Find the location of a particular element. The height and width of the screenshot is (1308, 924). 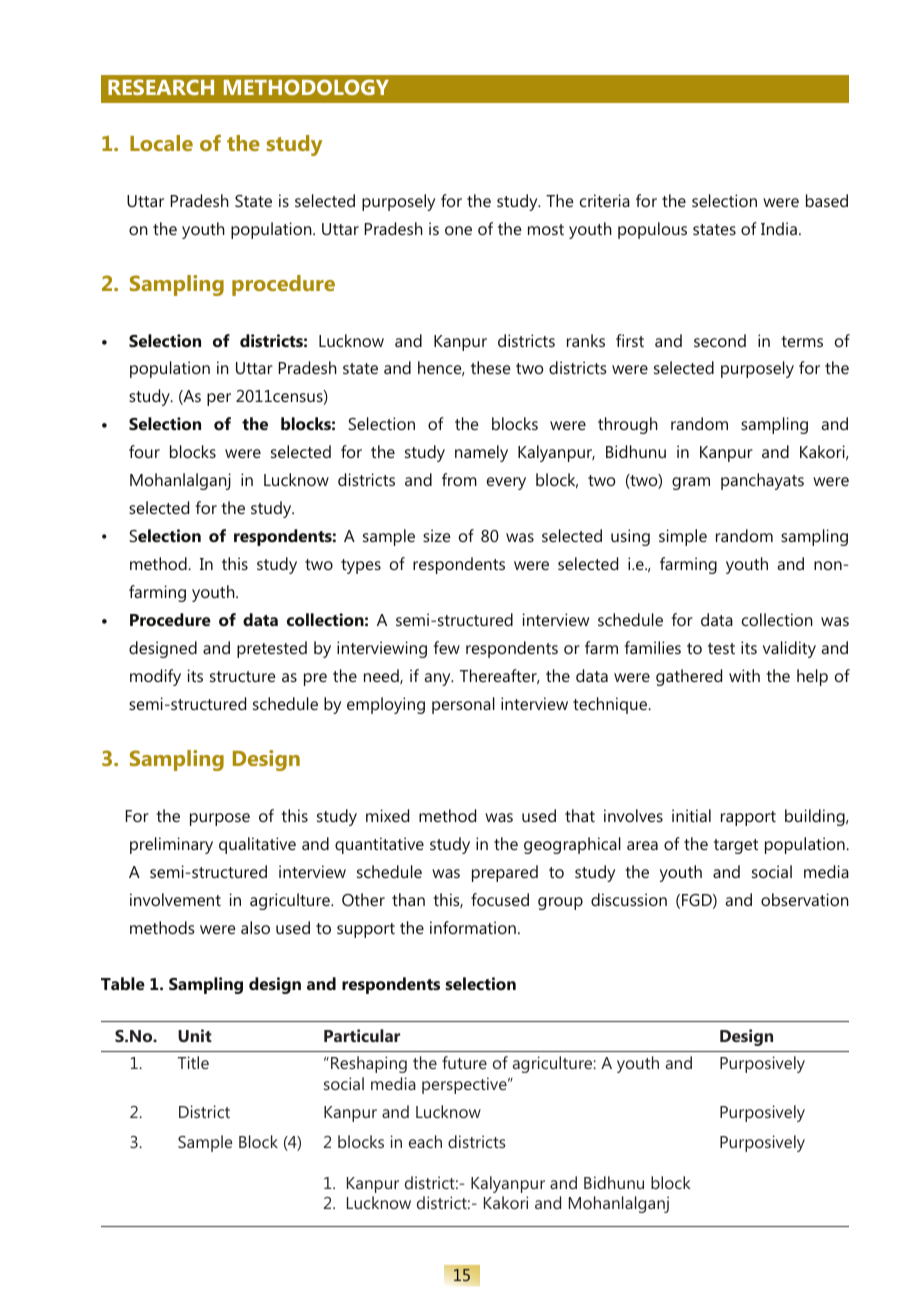

based is located at coordinates (827, 200).
